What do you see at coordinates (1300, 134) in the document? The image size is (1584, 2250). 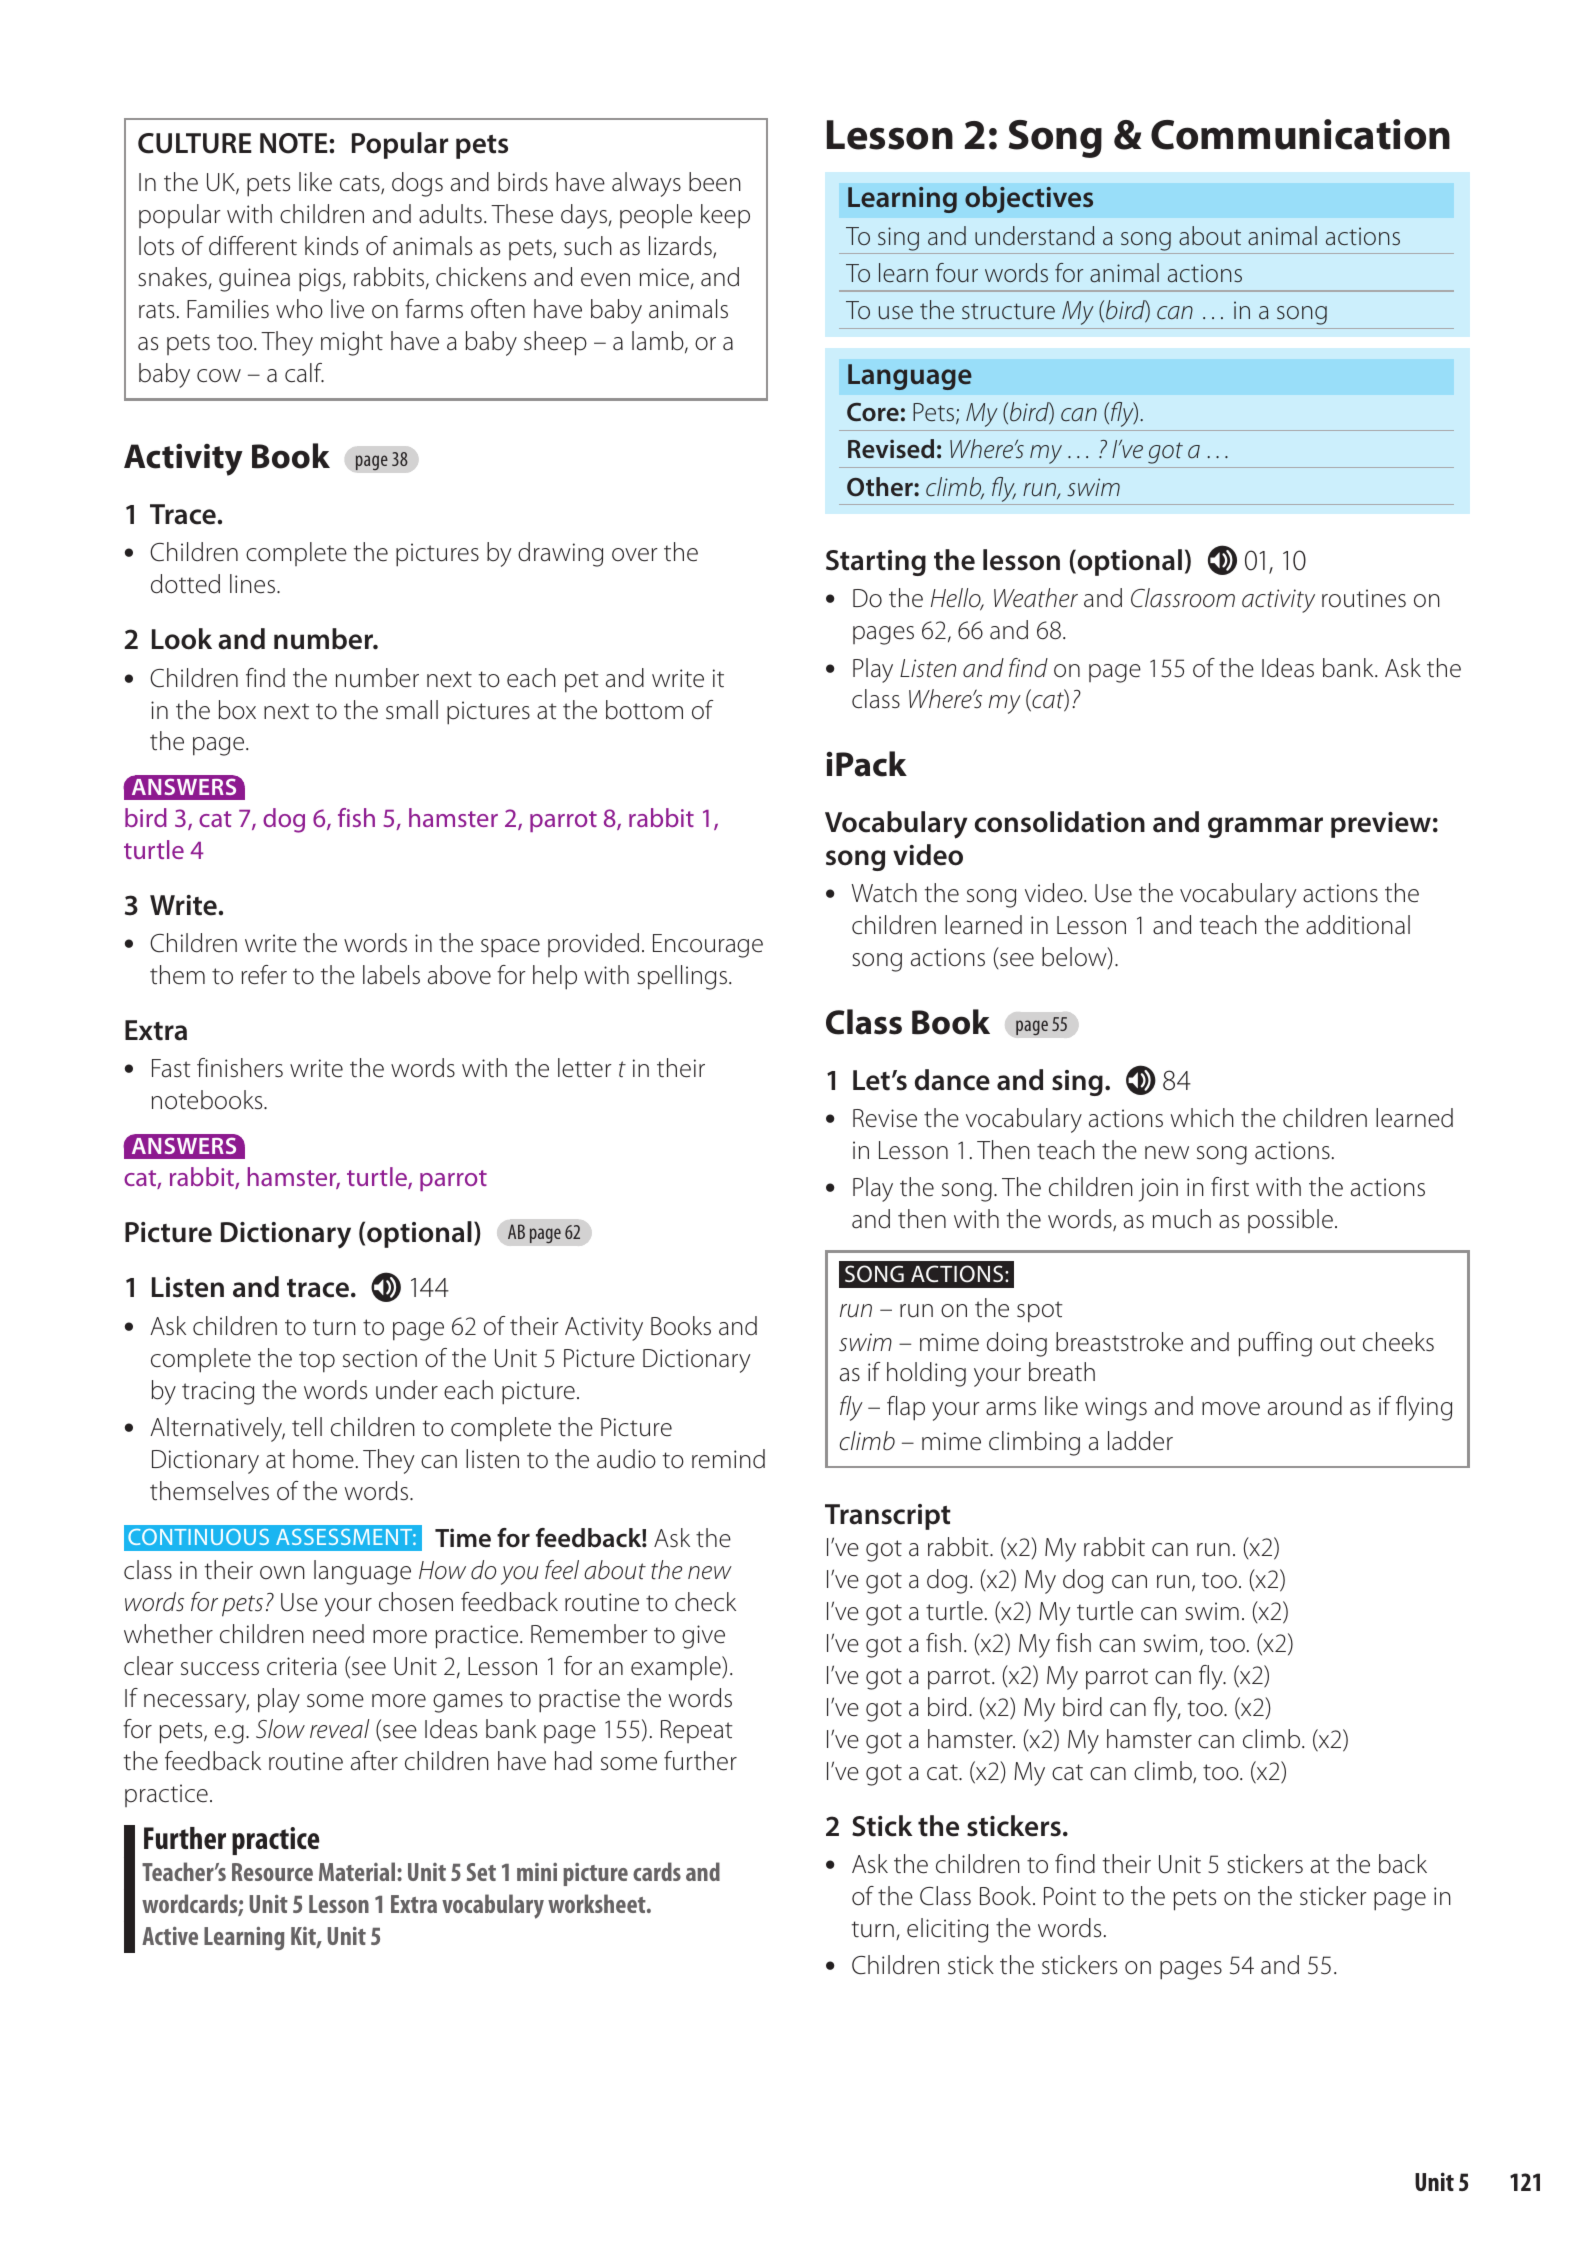 I see `Communication` at bounding box center [1300, 134].
